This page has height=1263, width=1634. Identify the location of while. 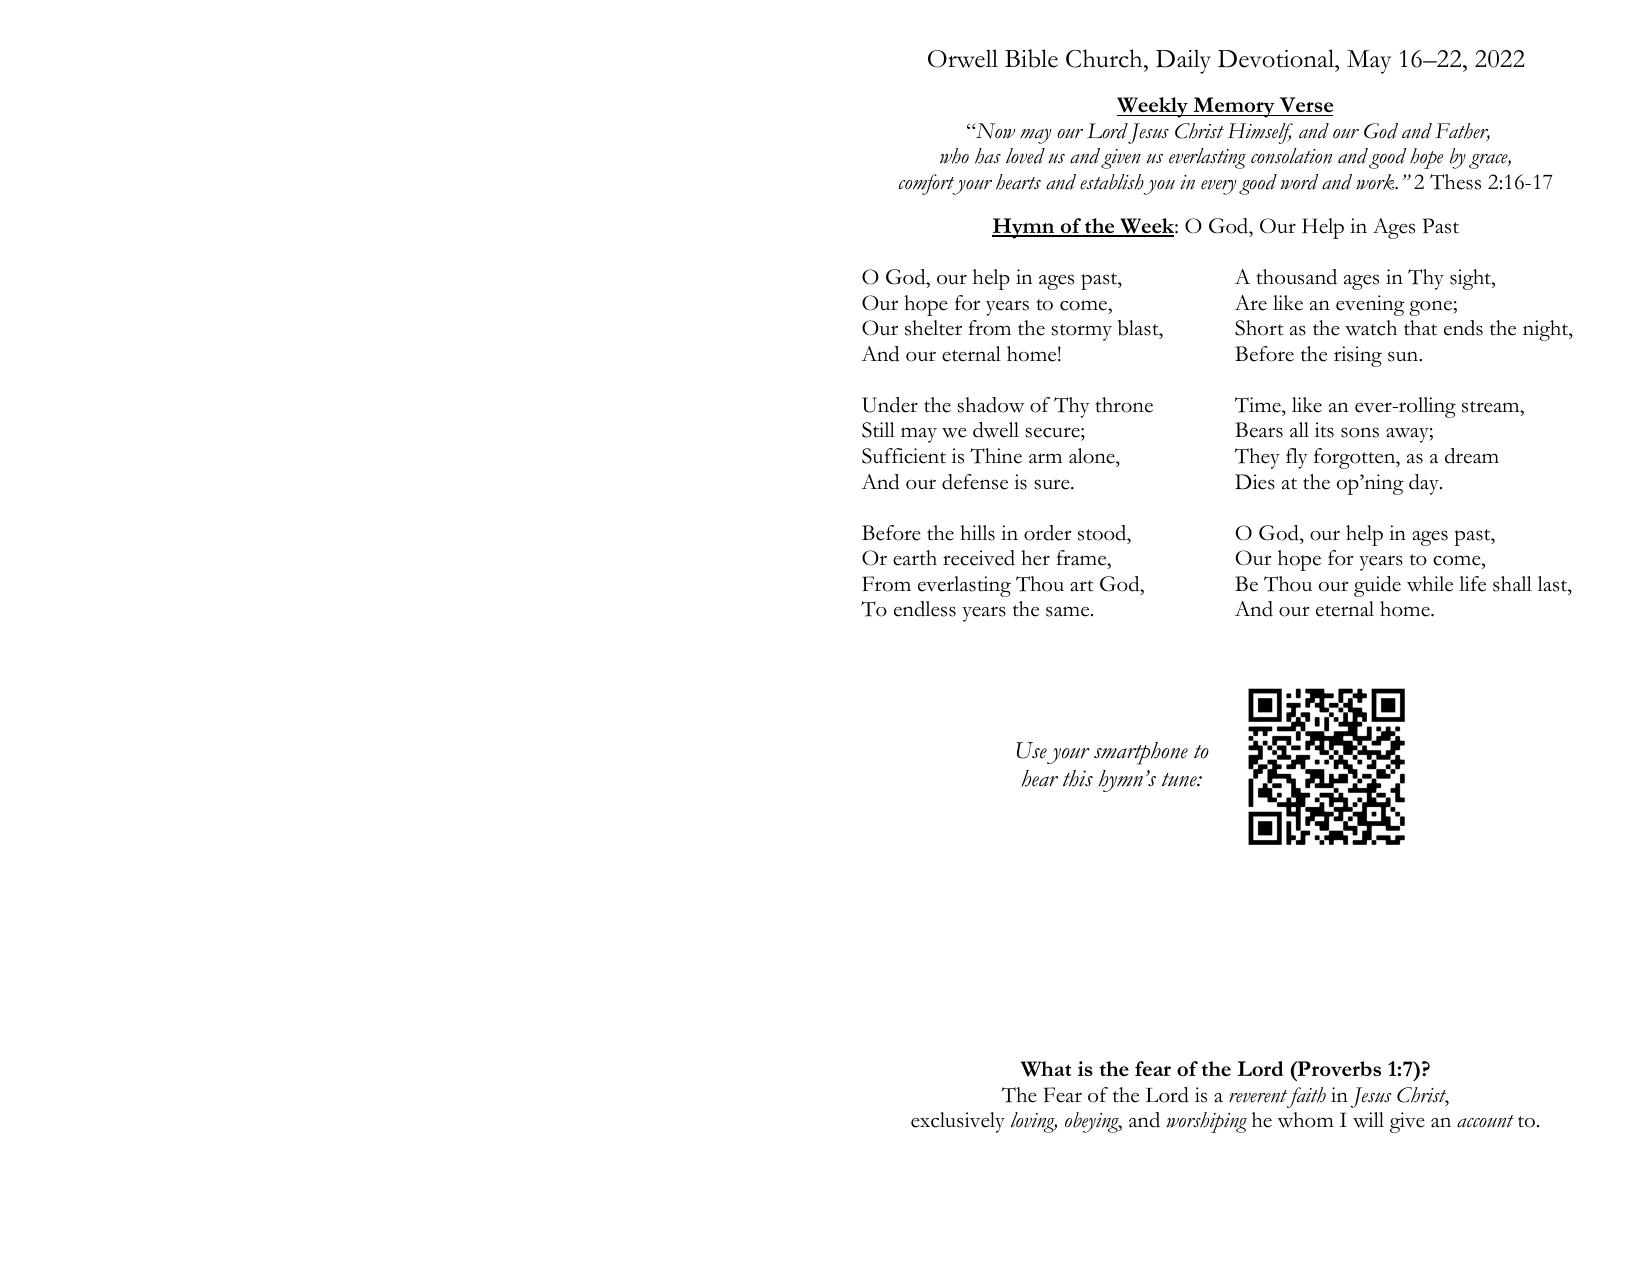
(1430, 584).
